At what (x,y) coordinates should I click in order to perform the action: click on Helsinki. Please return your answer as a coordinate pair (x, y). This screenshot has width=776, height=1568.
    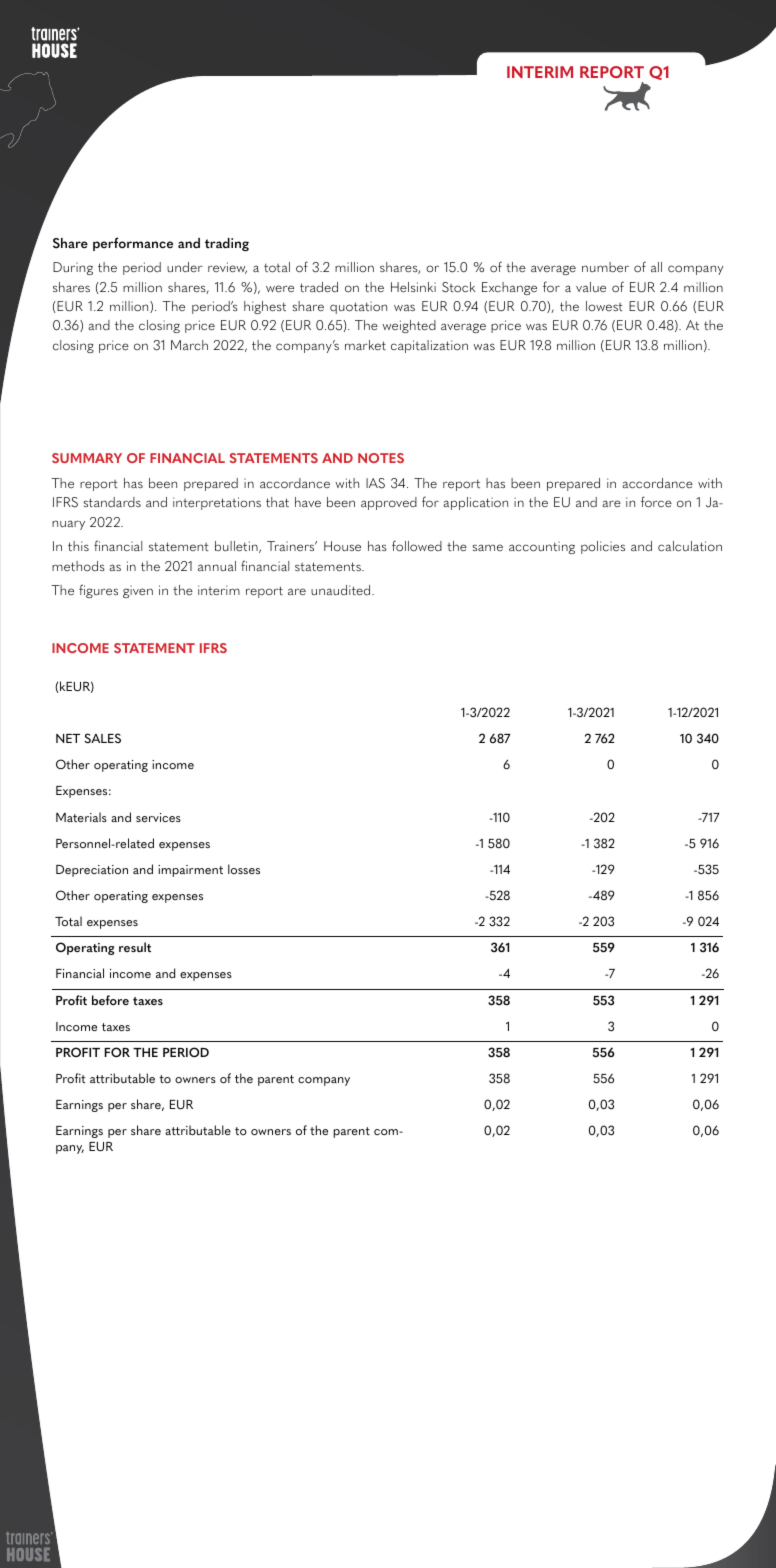
    Looking at the image, I should click on (413, 287).
